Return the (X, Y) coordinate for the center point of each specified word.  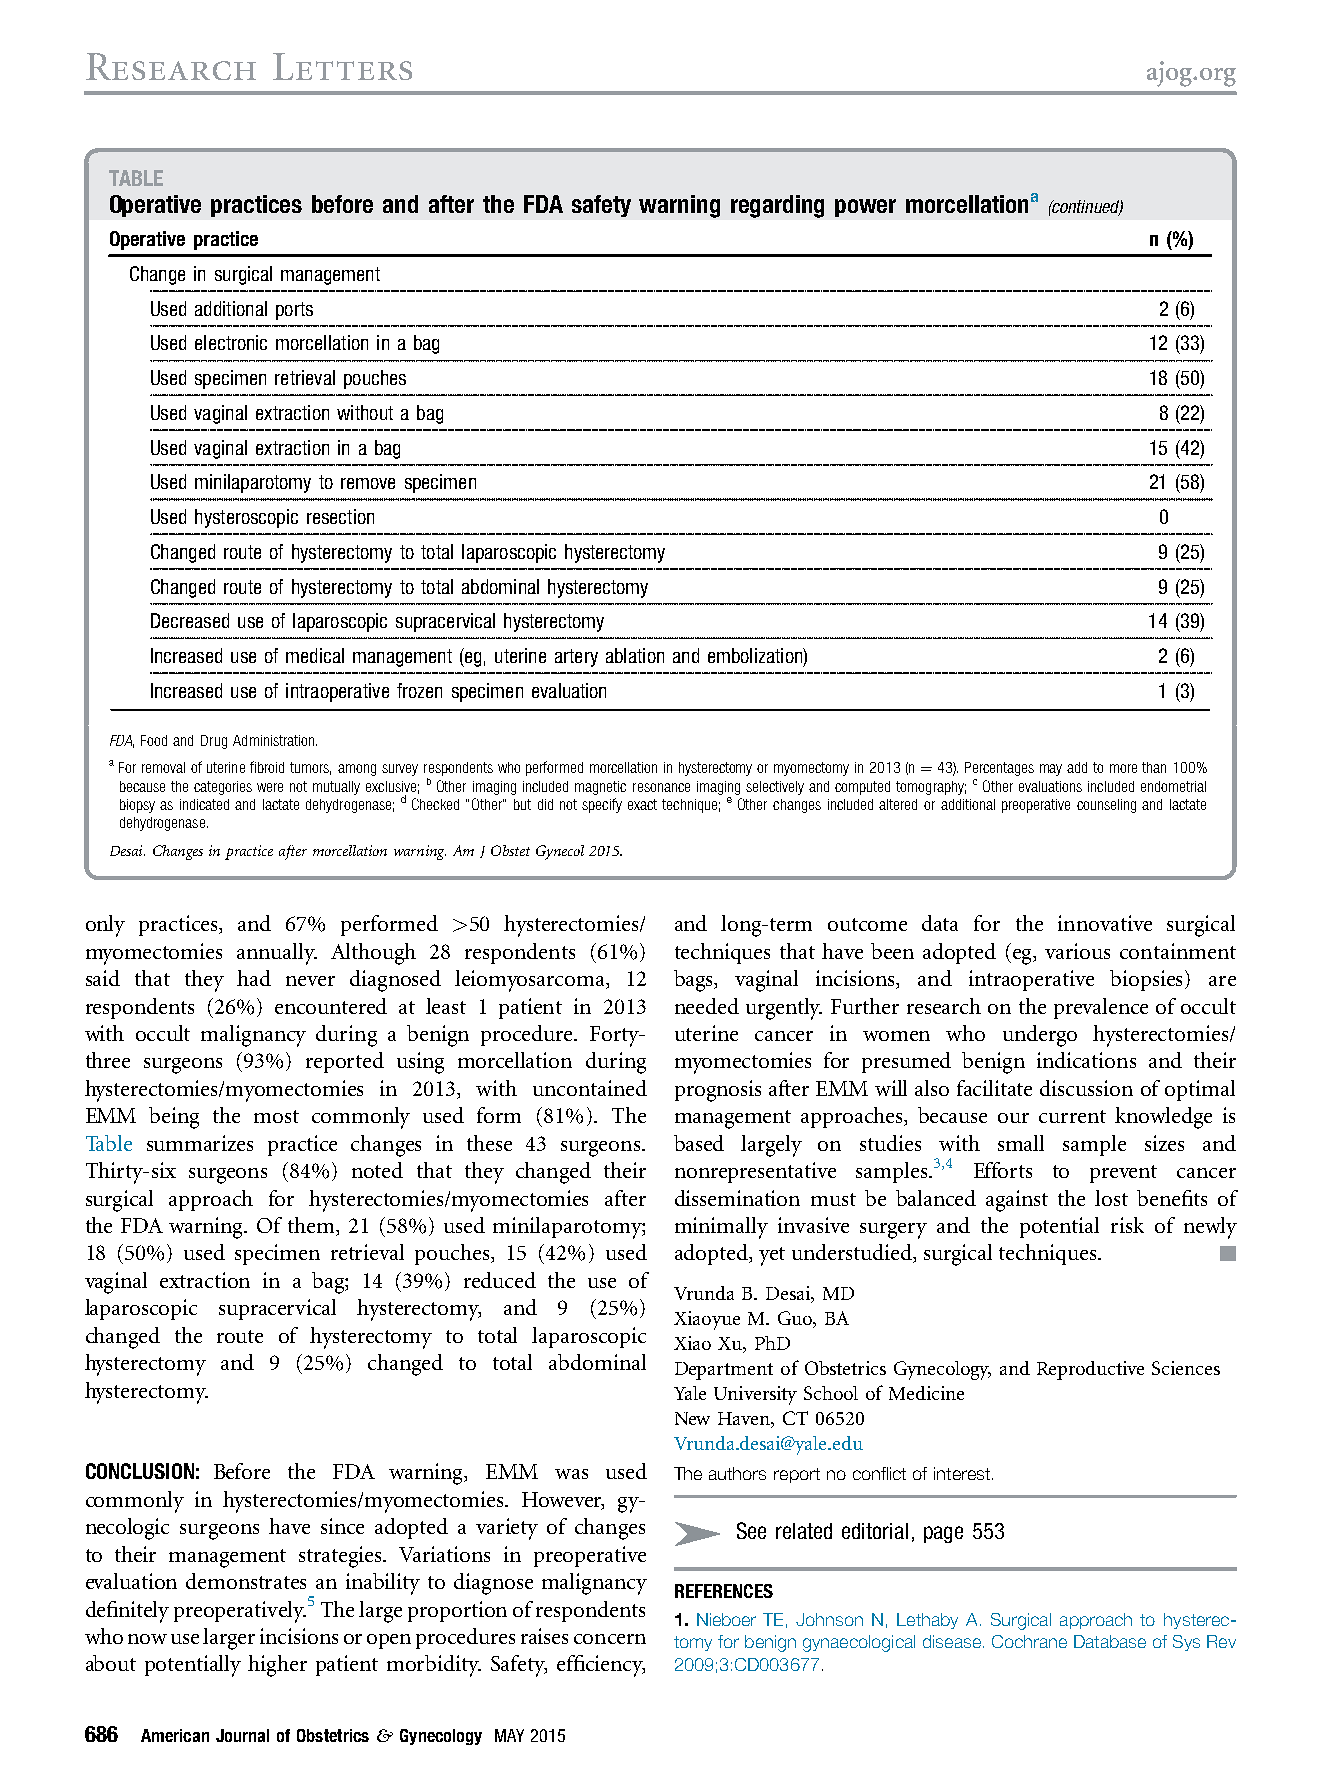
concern (610, 1639)
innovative (1105, 923)
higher (277, 1666)
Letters (342, 66)
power (865, 208)
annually (277, 954)
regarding (777, 206)
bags (695, 981)
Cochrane (1029, 1641)
